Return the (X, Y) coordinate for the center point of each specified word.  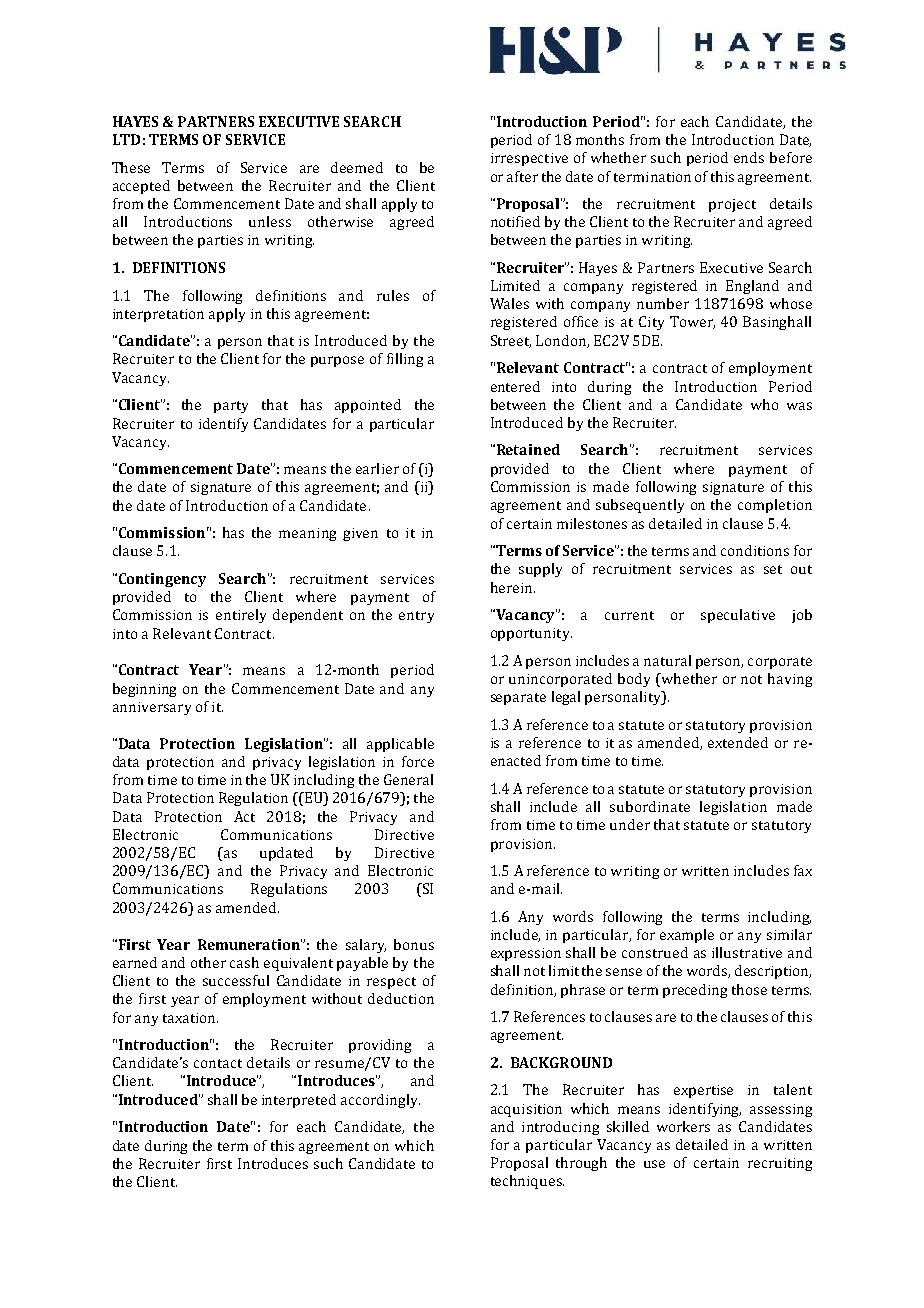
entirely (241, 616)
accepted (141, 187)
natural (667, 660)
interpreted (299, 1101)
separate (518, 699)
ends (749, 157)
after (522, 176)
